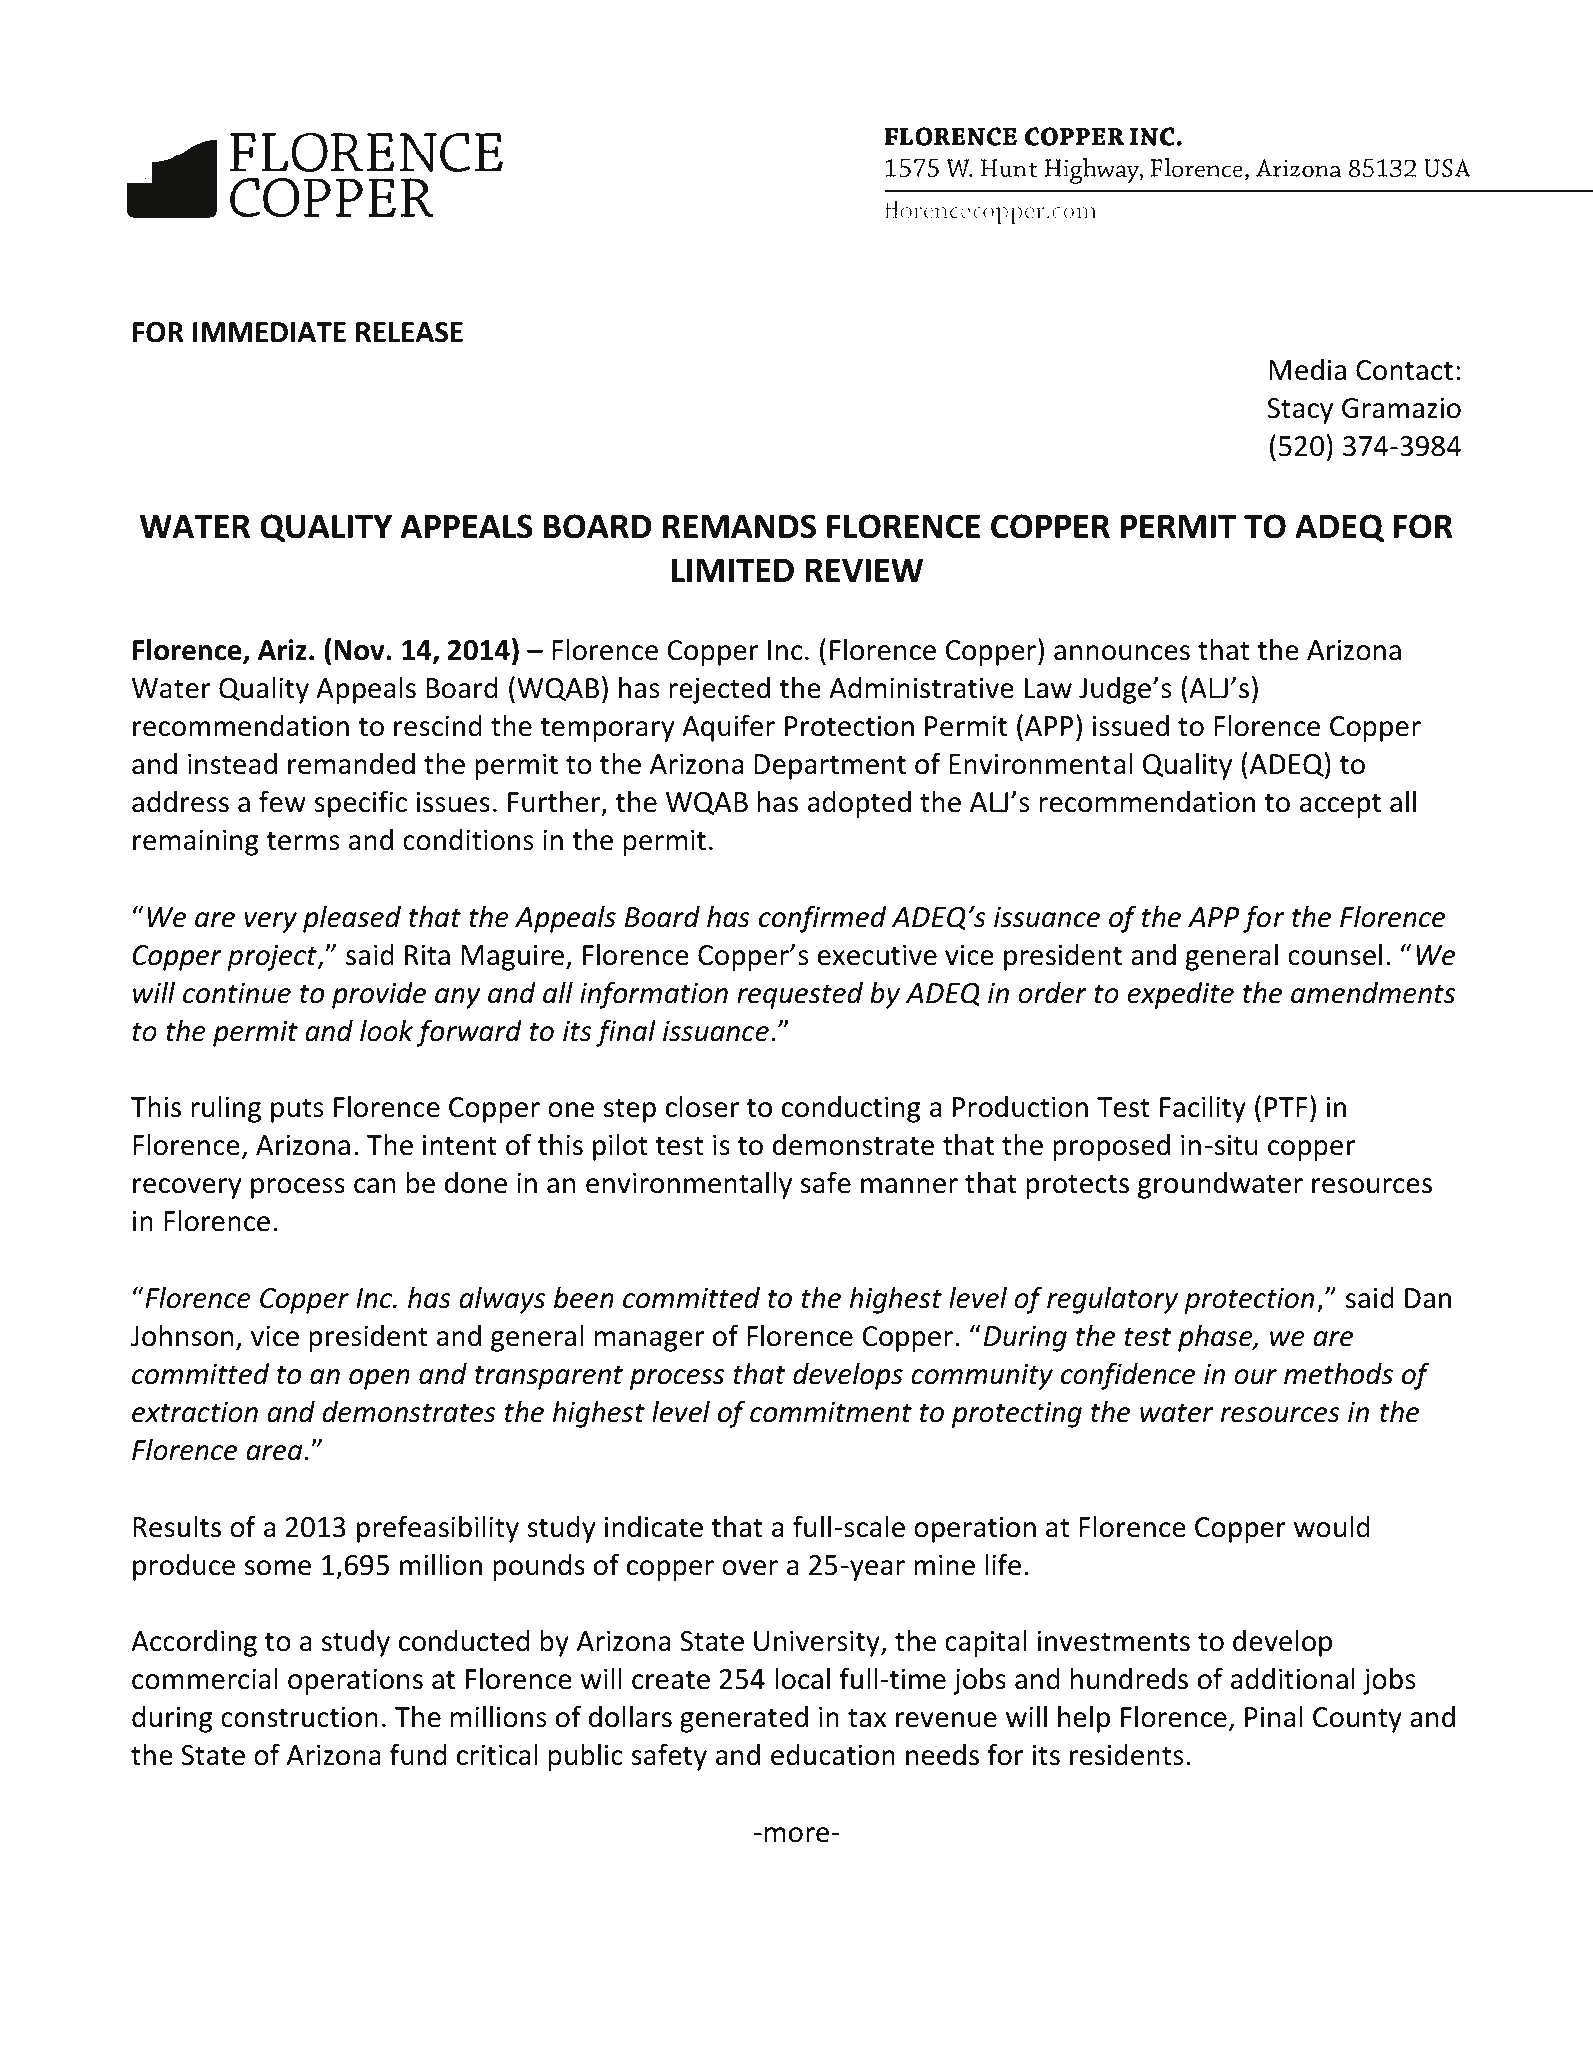  I want to click on accept, so click(1340, 805).
